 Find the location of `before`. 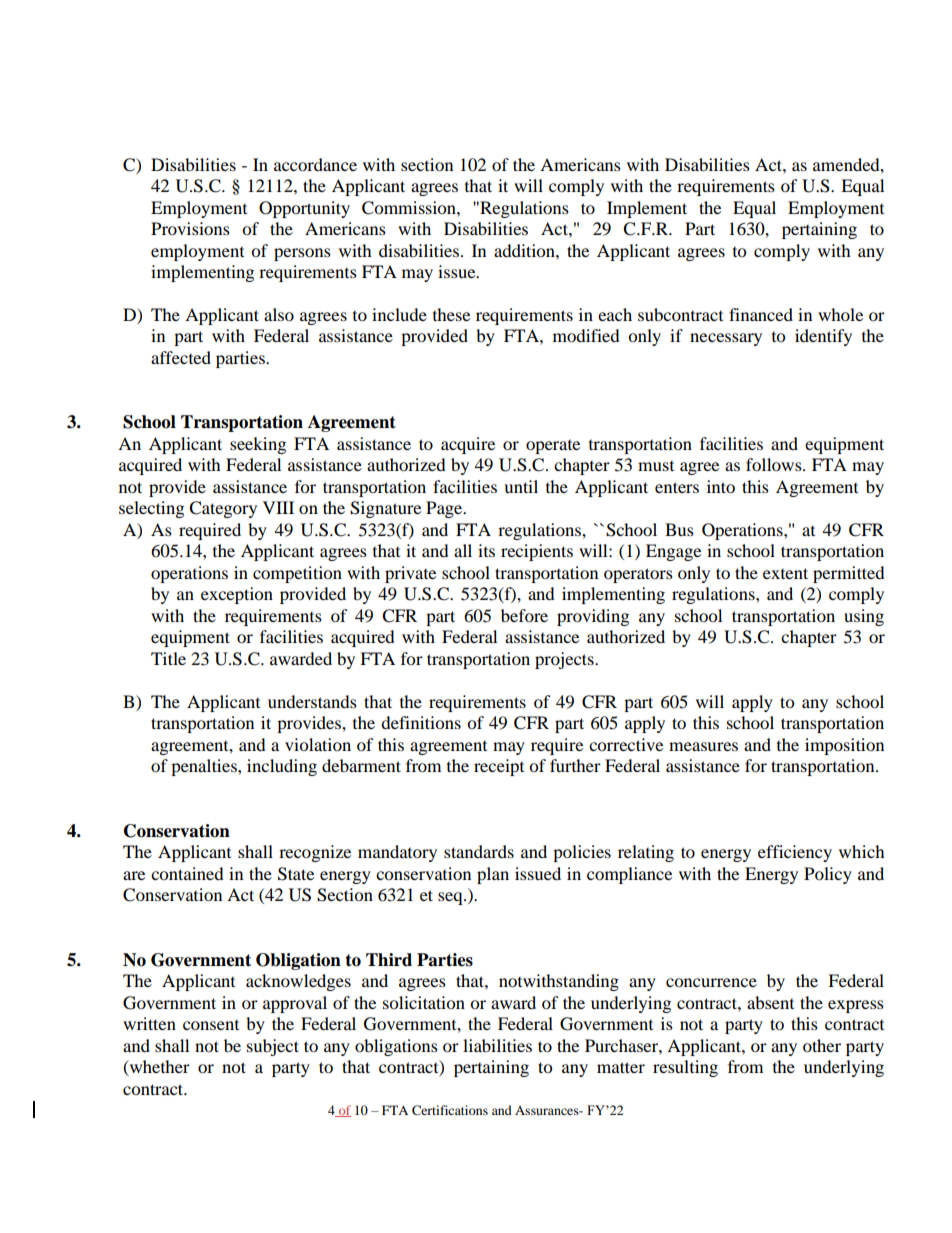

before is located at coordinates (524, 615).
